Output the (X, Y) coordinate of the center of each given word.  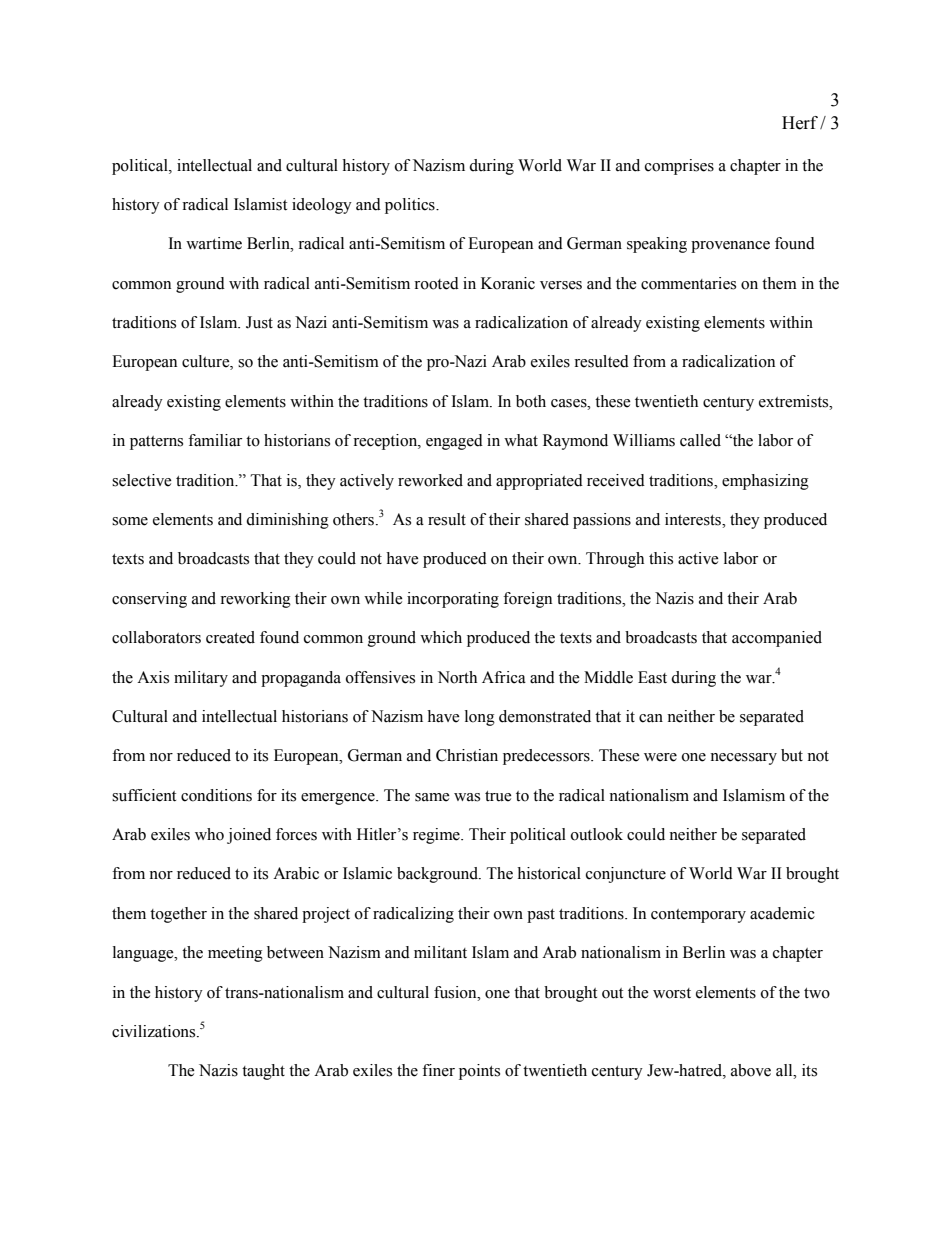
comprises (679, 167)
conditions (216, 795)
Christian (467, 755)
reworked (430, 480)
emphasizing (765, 482)
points (479, 1072)
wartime (214, 243)
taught (263, 1072)
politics (411, 206)
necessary (743, 759)
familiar (215, 440)
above (751, 1070)
